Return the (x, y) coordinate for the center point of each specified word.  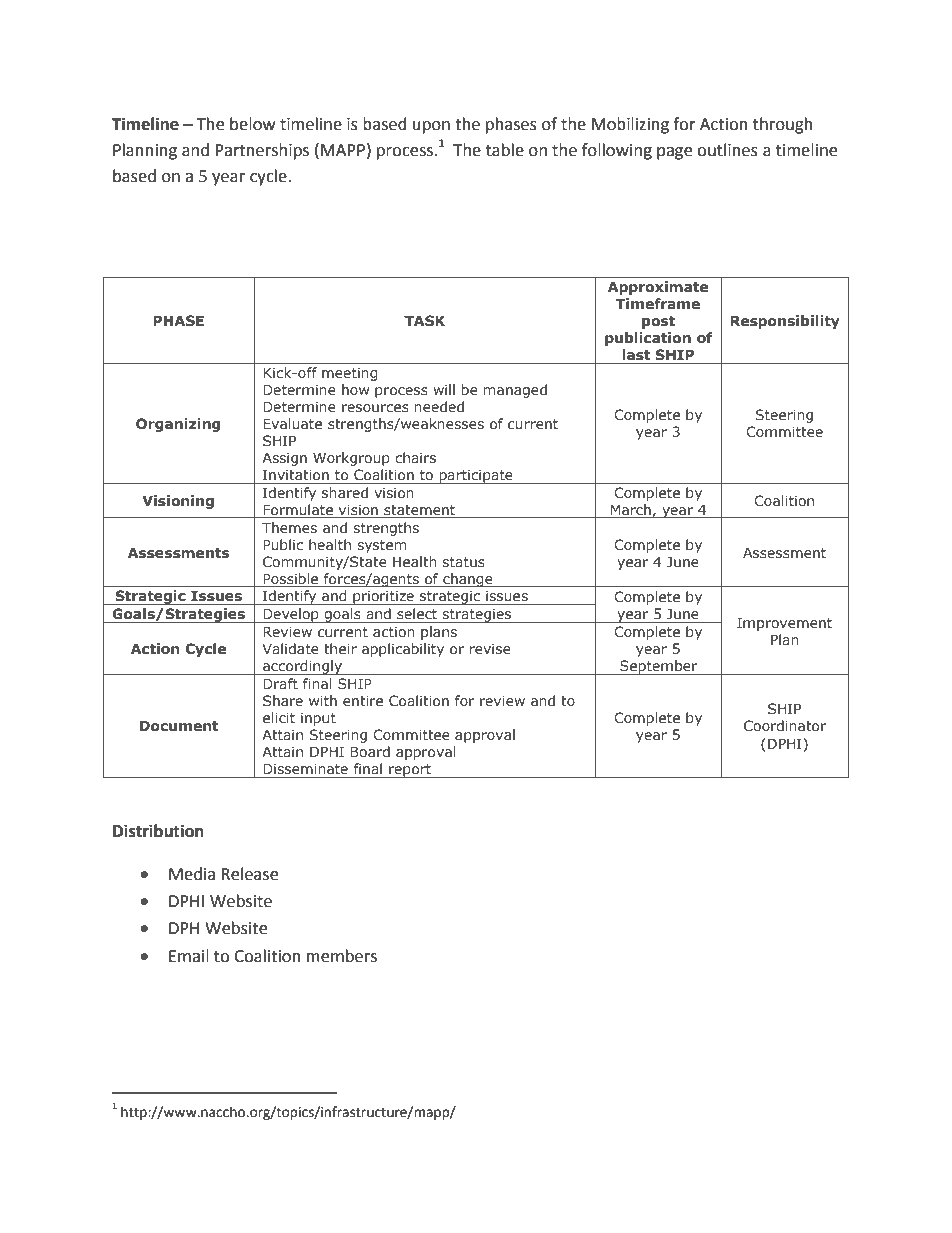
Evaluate (292, 423)
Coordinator (785, 725)
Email (189, 956)
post (658, 322)
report (410, 771)
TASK (424, 320)
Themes (289, 527)
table (505, 150)
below (252, 124)
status (463, 562)
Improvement (784, 624)
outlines (727, 150)
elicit (279, 717)
